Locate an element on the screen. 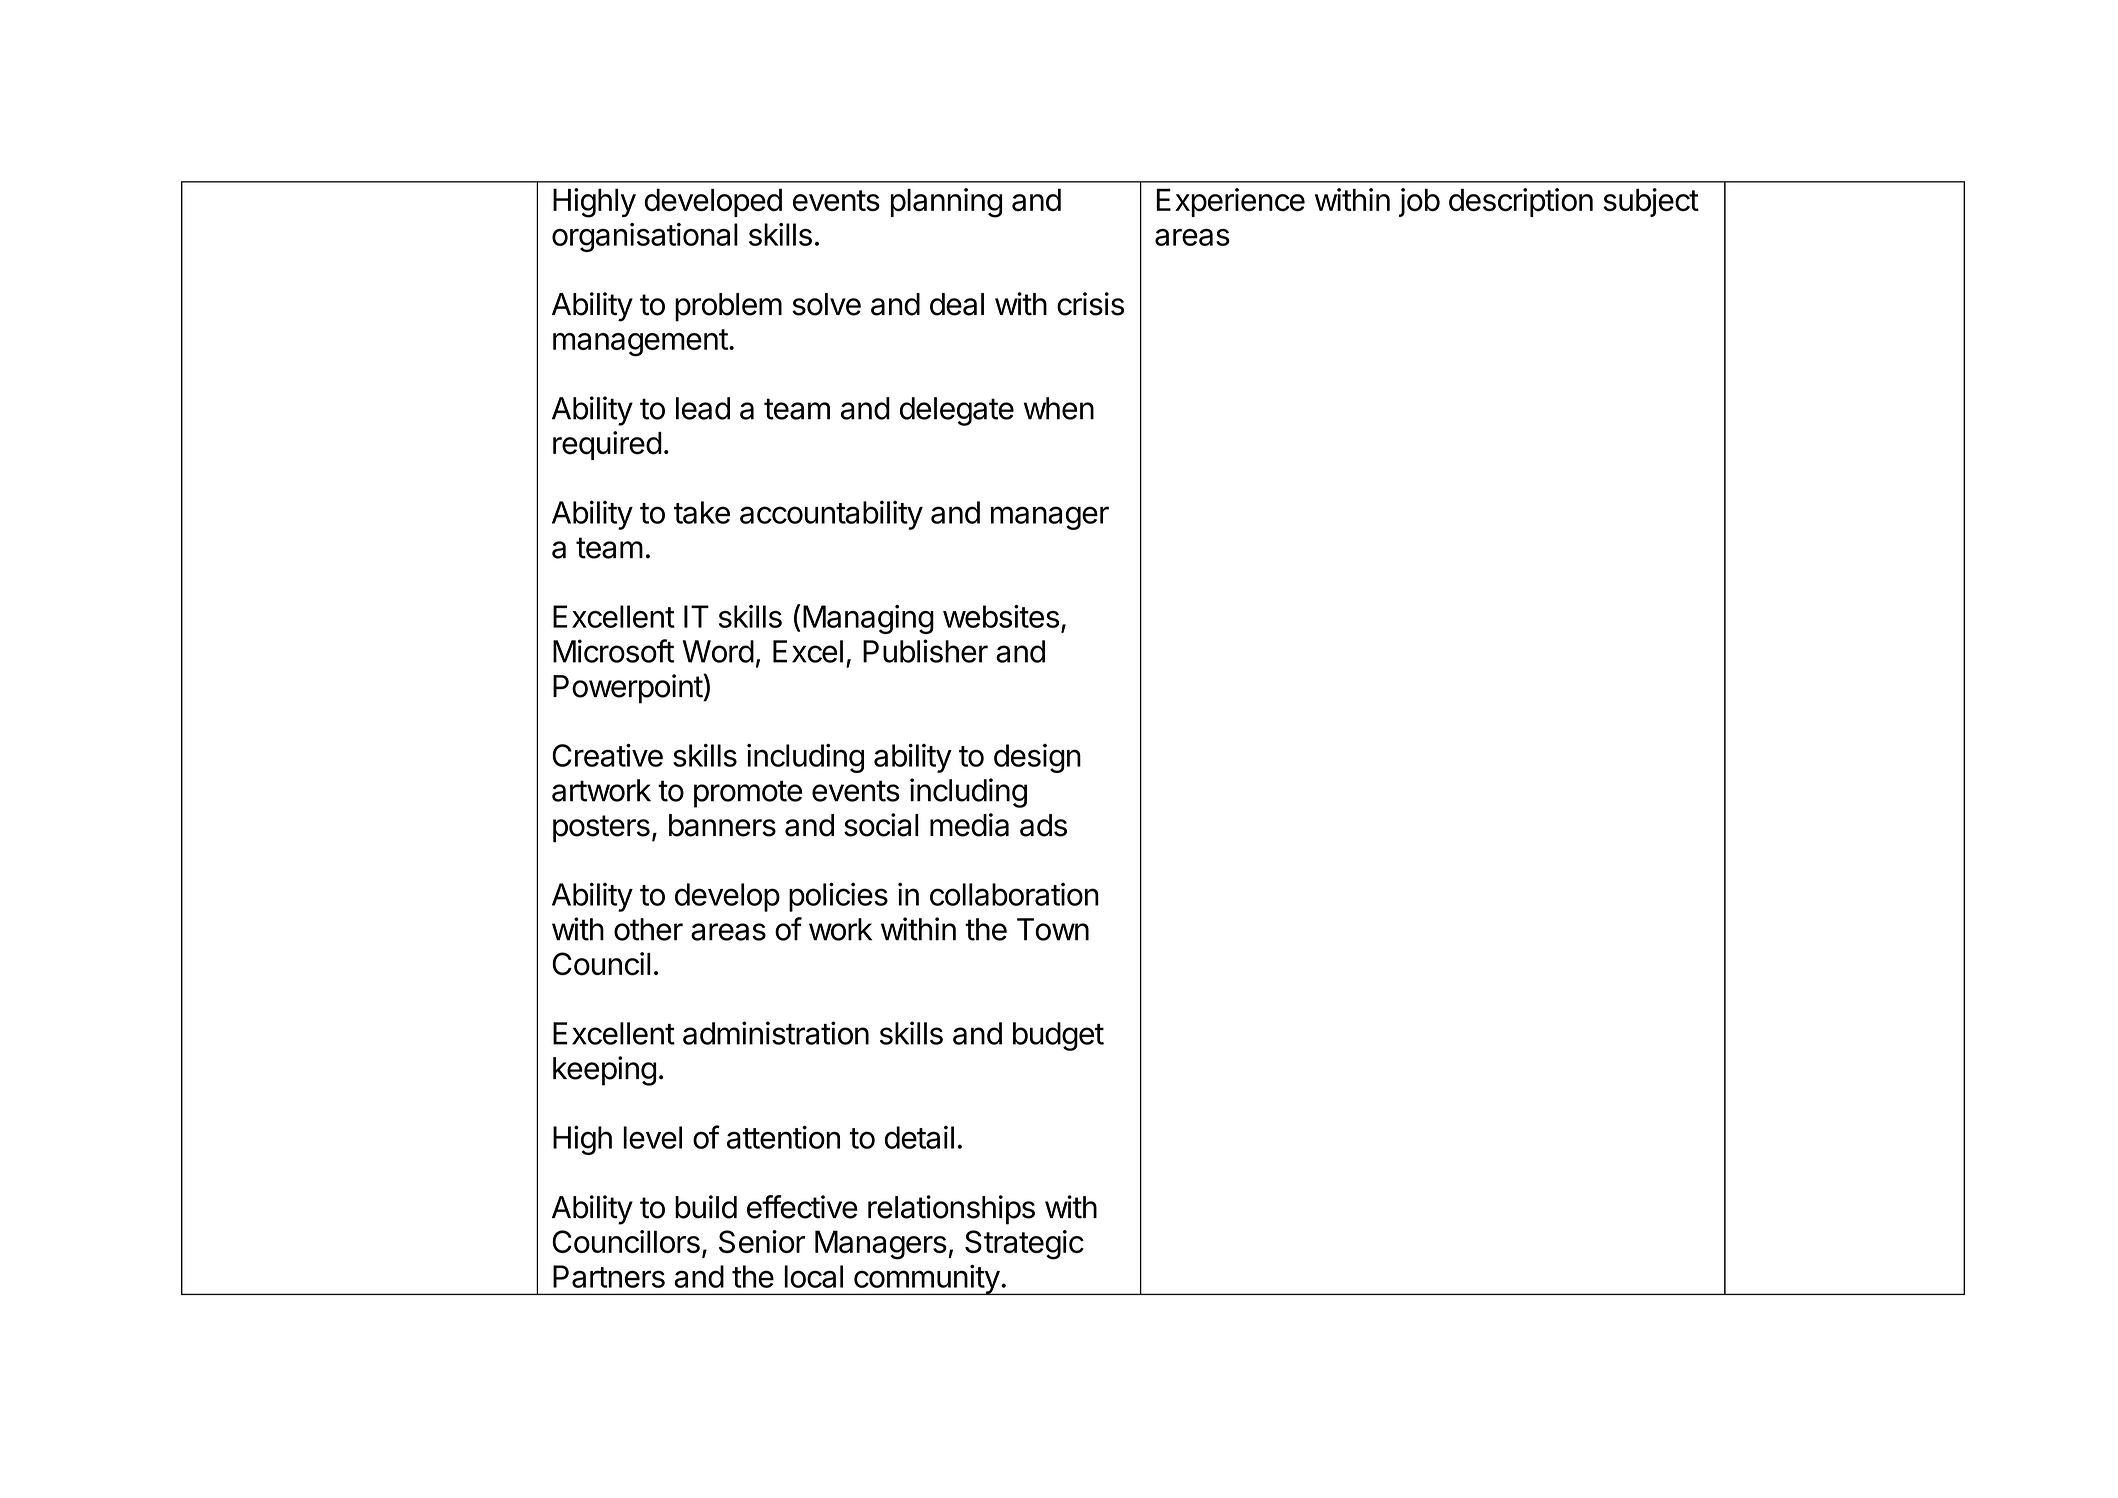 The image size is (2118, 1498). take is located at coordinates (702, 512).
